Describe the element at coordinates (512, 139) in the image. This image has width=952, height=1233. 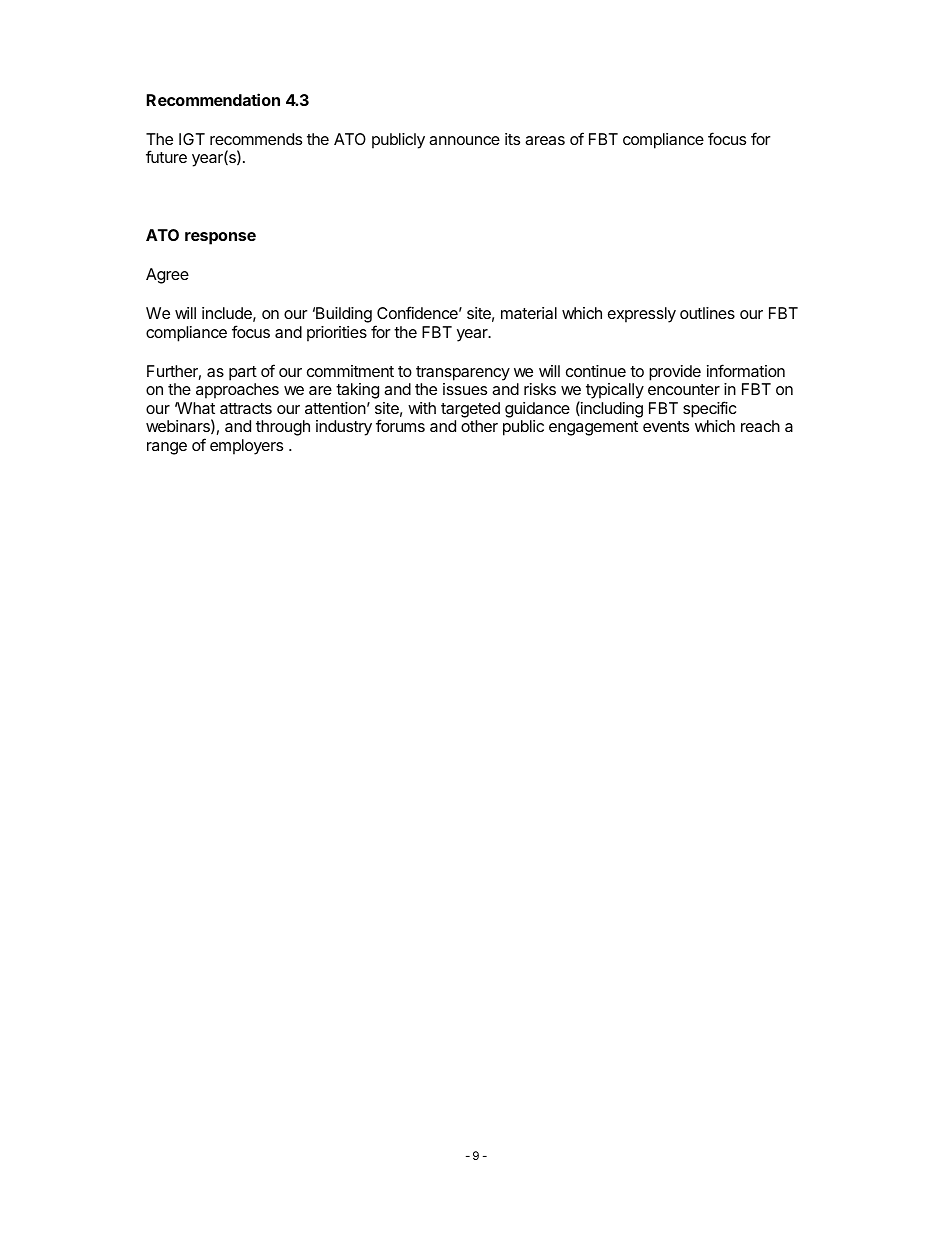
I see `its` at that location.
